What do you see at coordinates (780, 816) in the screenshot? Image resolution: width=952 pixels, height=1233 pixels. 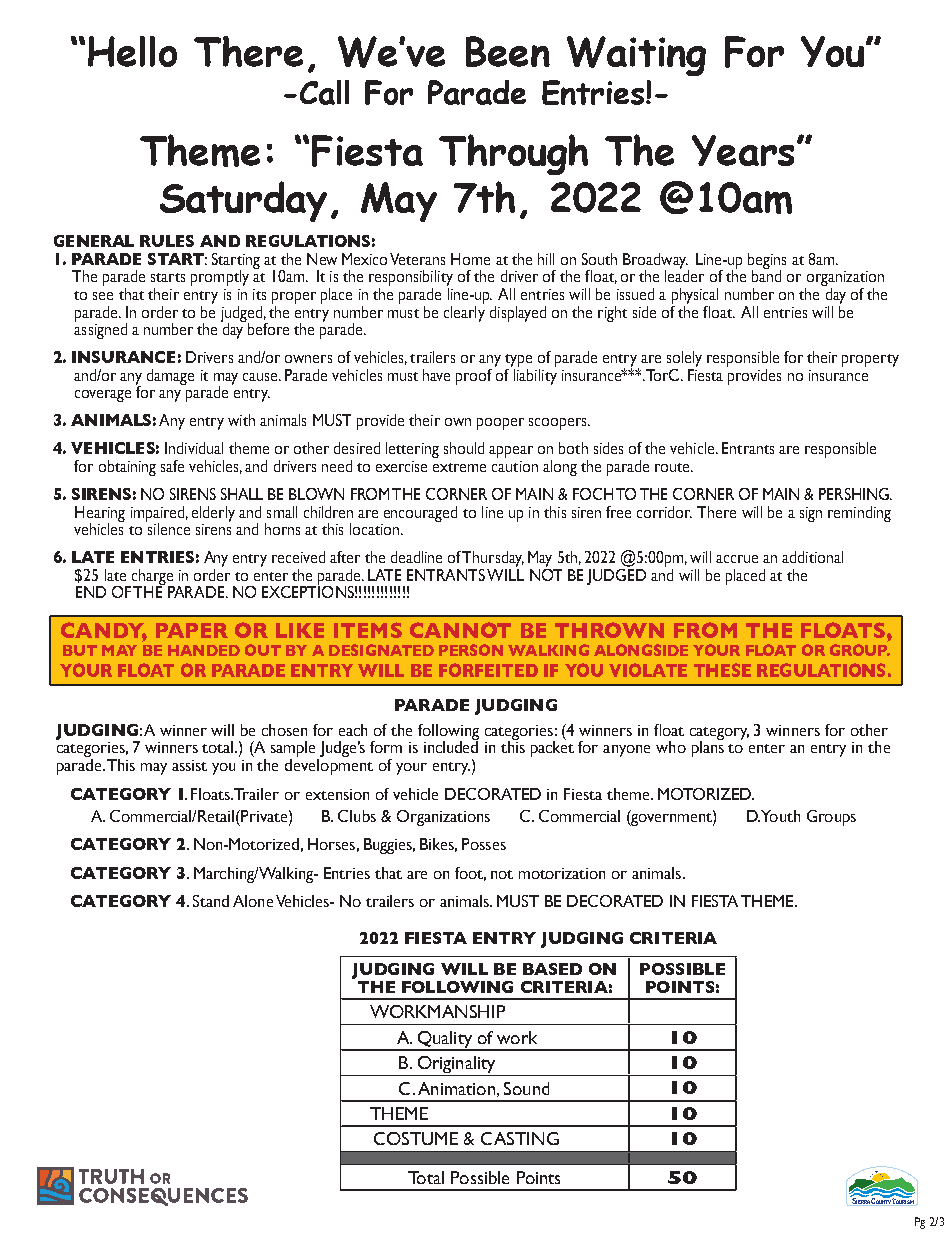 I see `Youth` at bounding box center [780, 816].
